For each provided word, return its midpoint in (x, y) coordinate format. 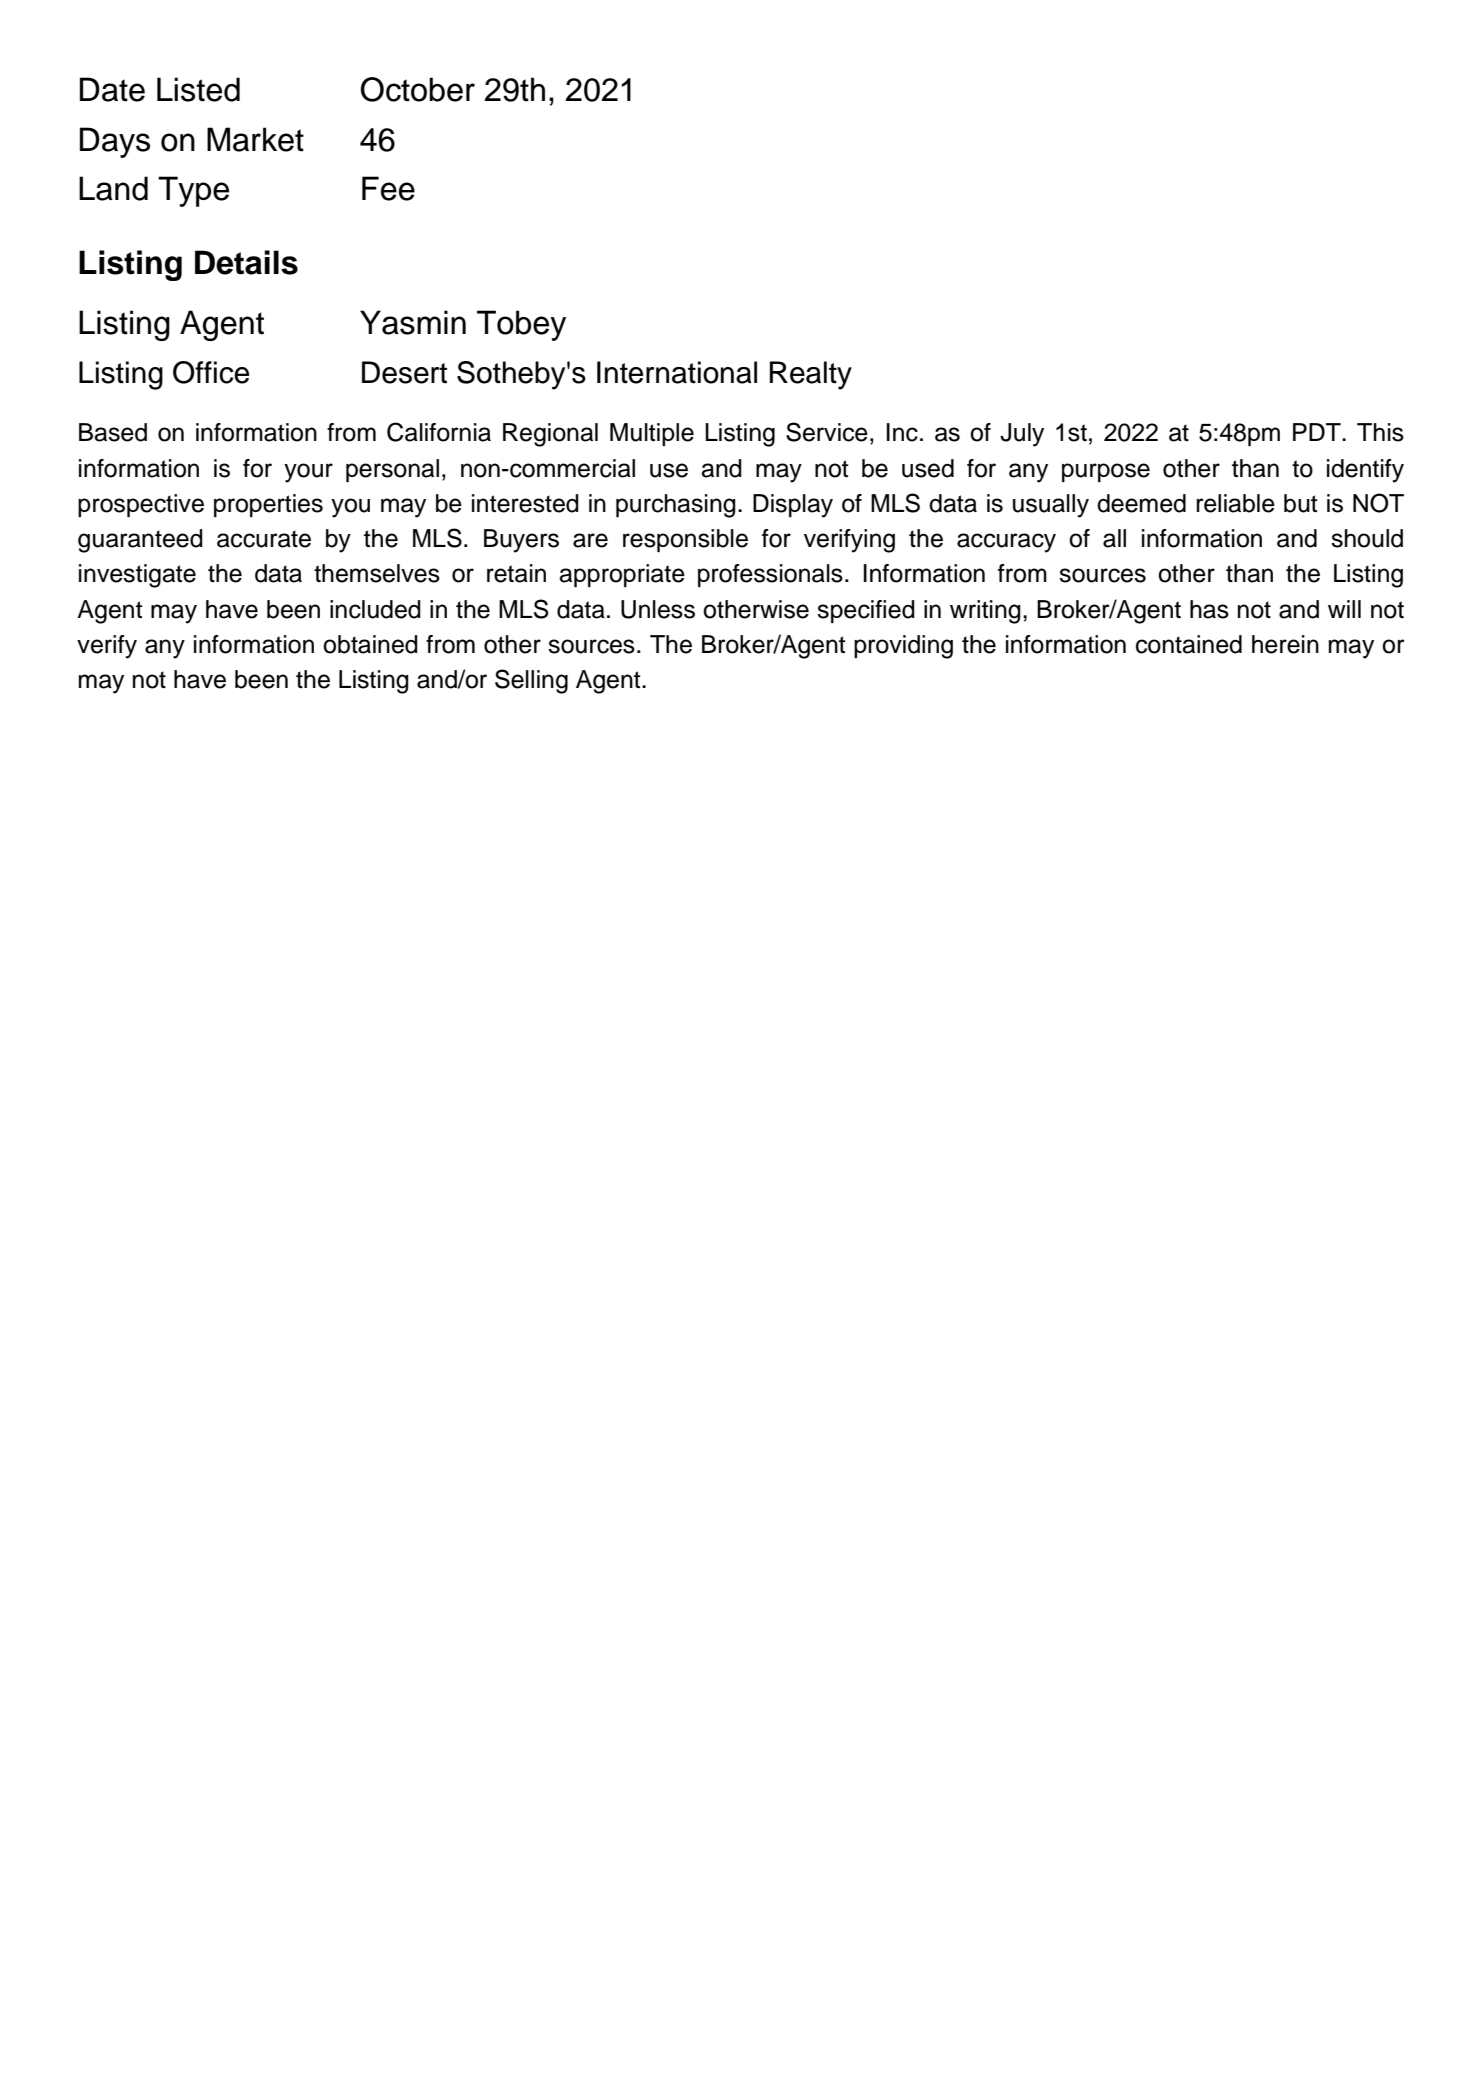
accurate (264, 539)
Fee (388, 188)
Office (211, 372)
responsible (685, 540)
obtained (370, 644)
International (677, 372)
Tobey (521, 325)
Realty (811, 375)
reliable (1235, 503)
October (418, 89)
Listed (198, 89)
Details (246, 262)
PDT (1318, 432)
